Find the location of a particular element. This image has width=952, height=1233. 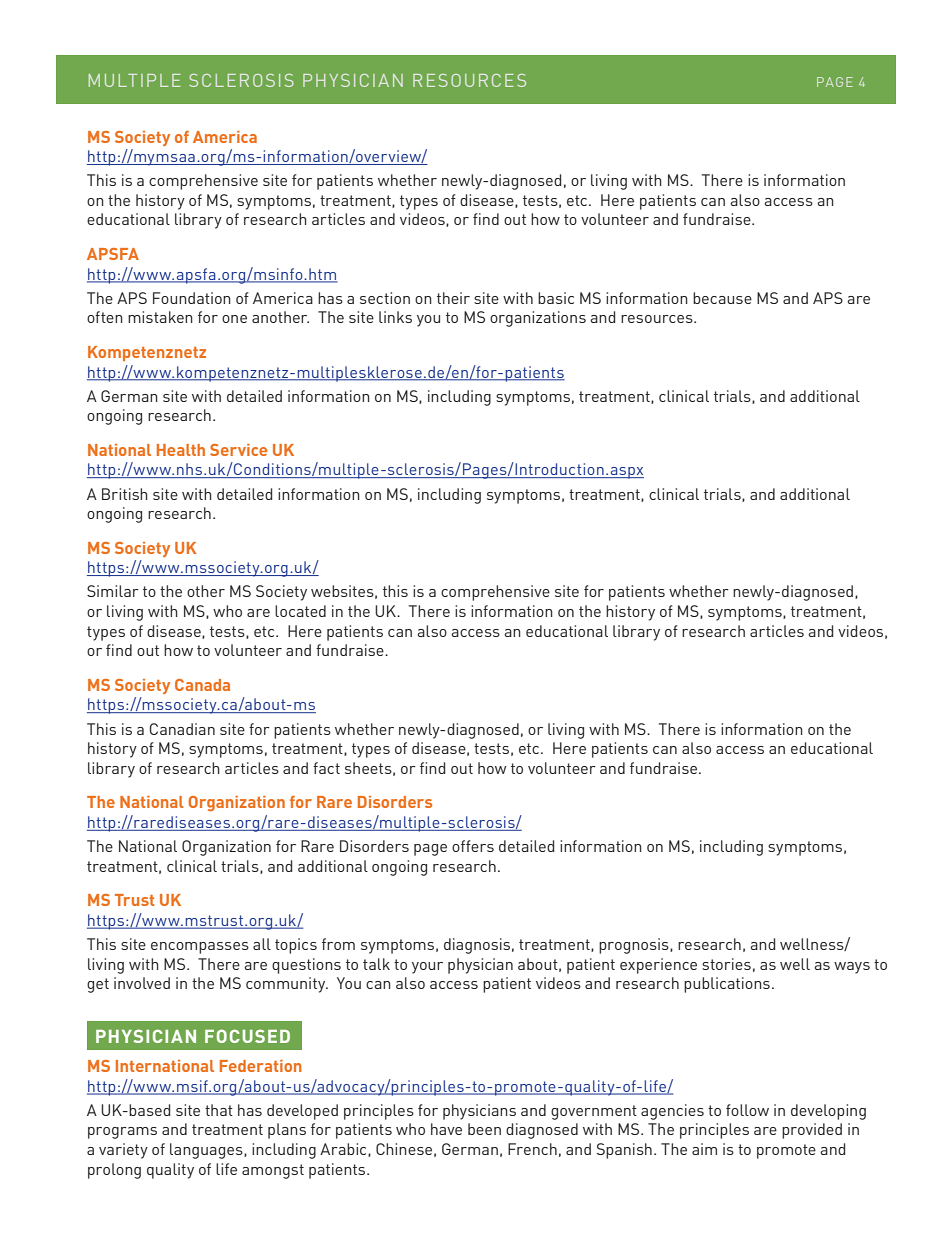

stories is located at coordinates (726, 964).
